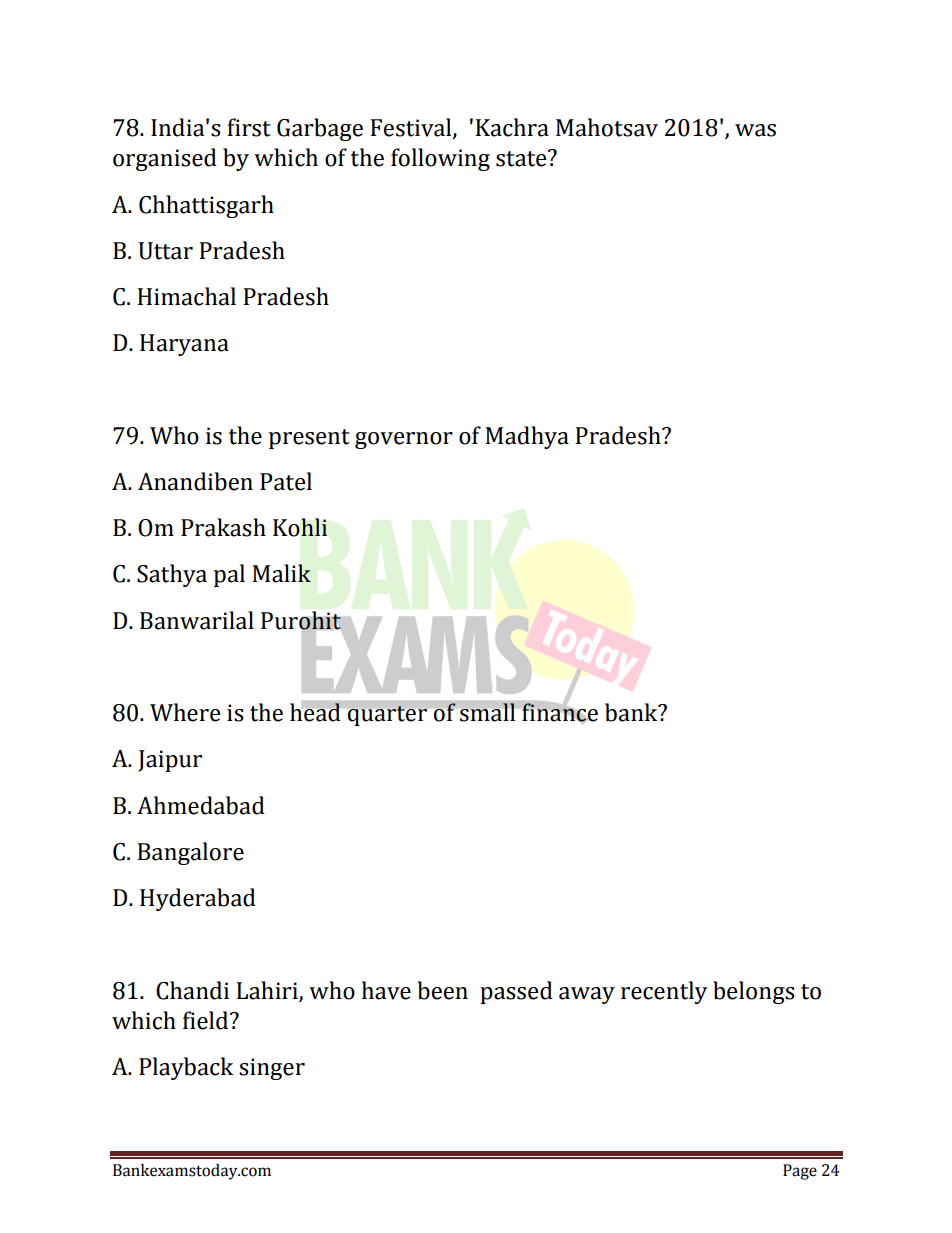  What do you see at coordinates (753, 992) in the image?
I see `belongs` at bounding box center [753, 992].
